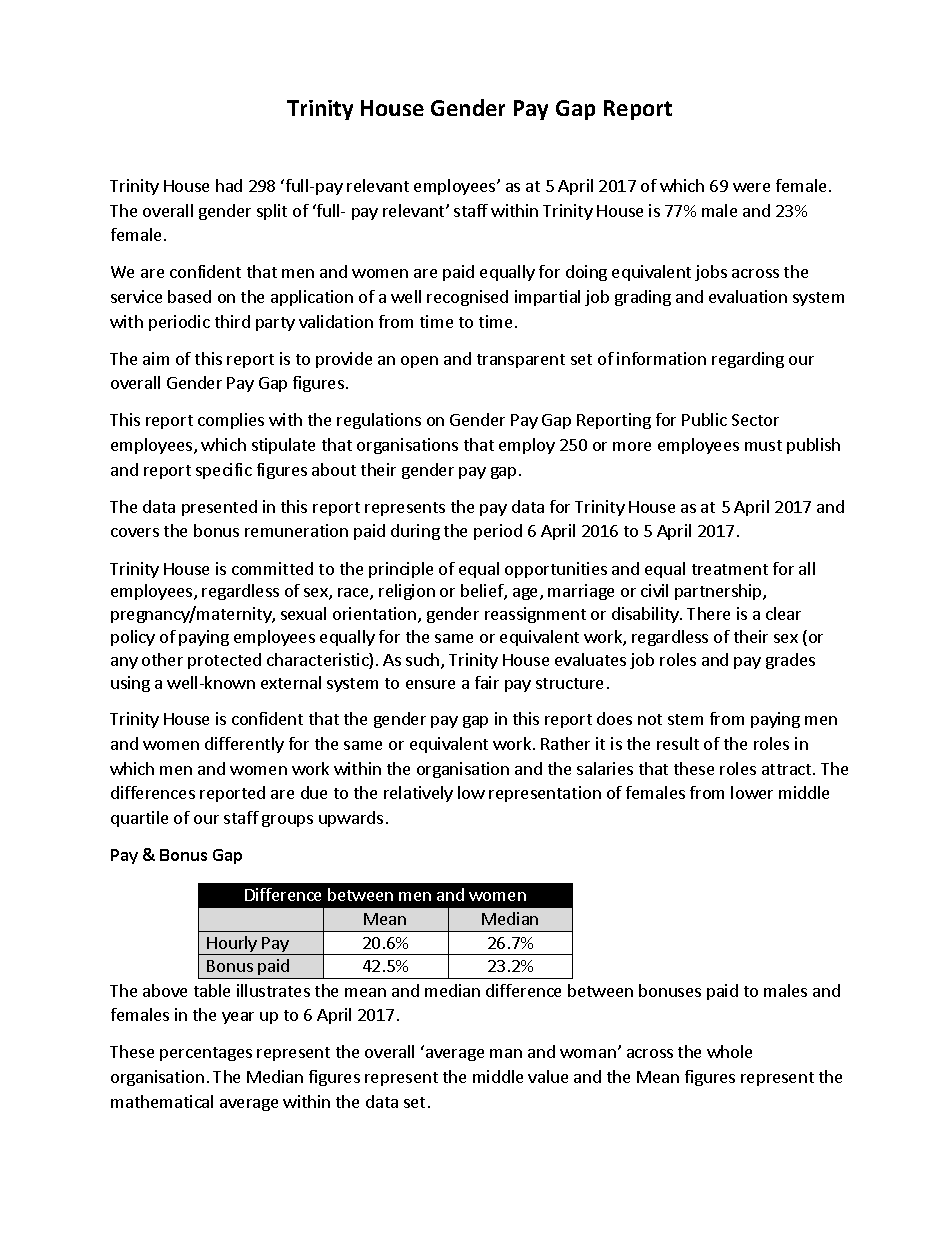  What do you see at coordinates (729, 1051) in the document?
I see `whole` at bounding box center [729, 1051].
